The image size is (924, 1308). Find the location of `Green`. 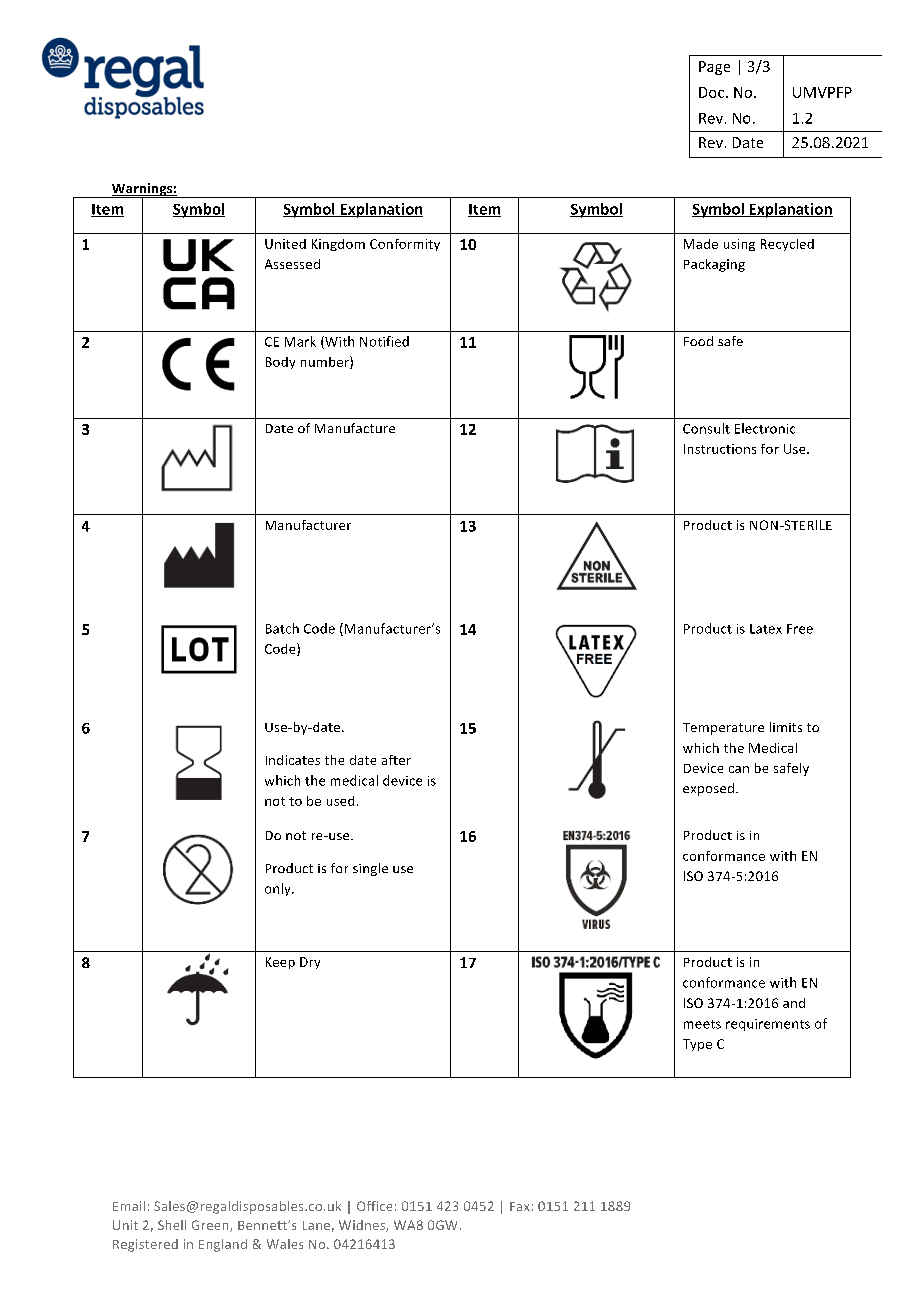

Green is located at coordinates (211, 1226).
